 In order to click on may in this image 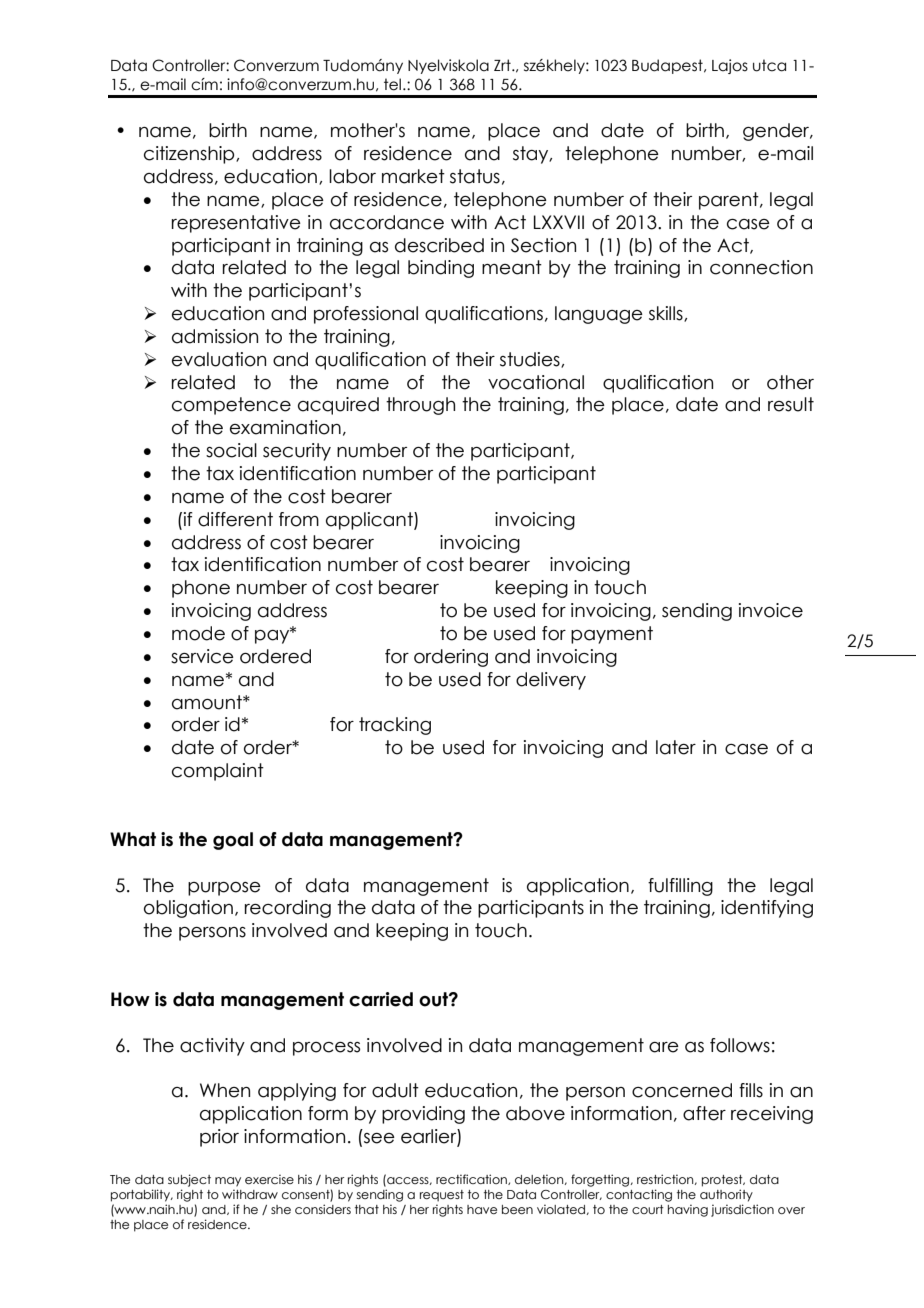, I will do `click(228, 1182)`.
